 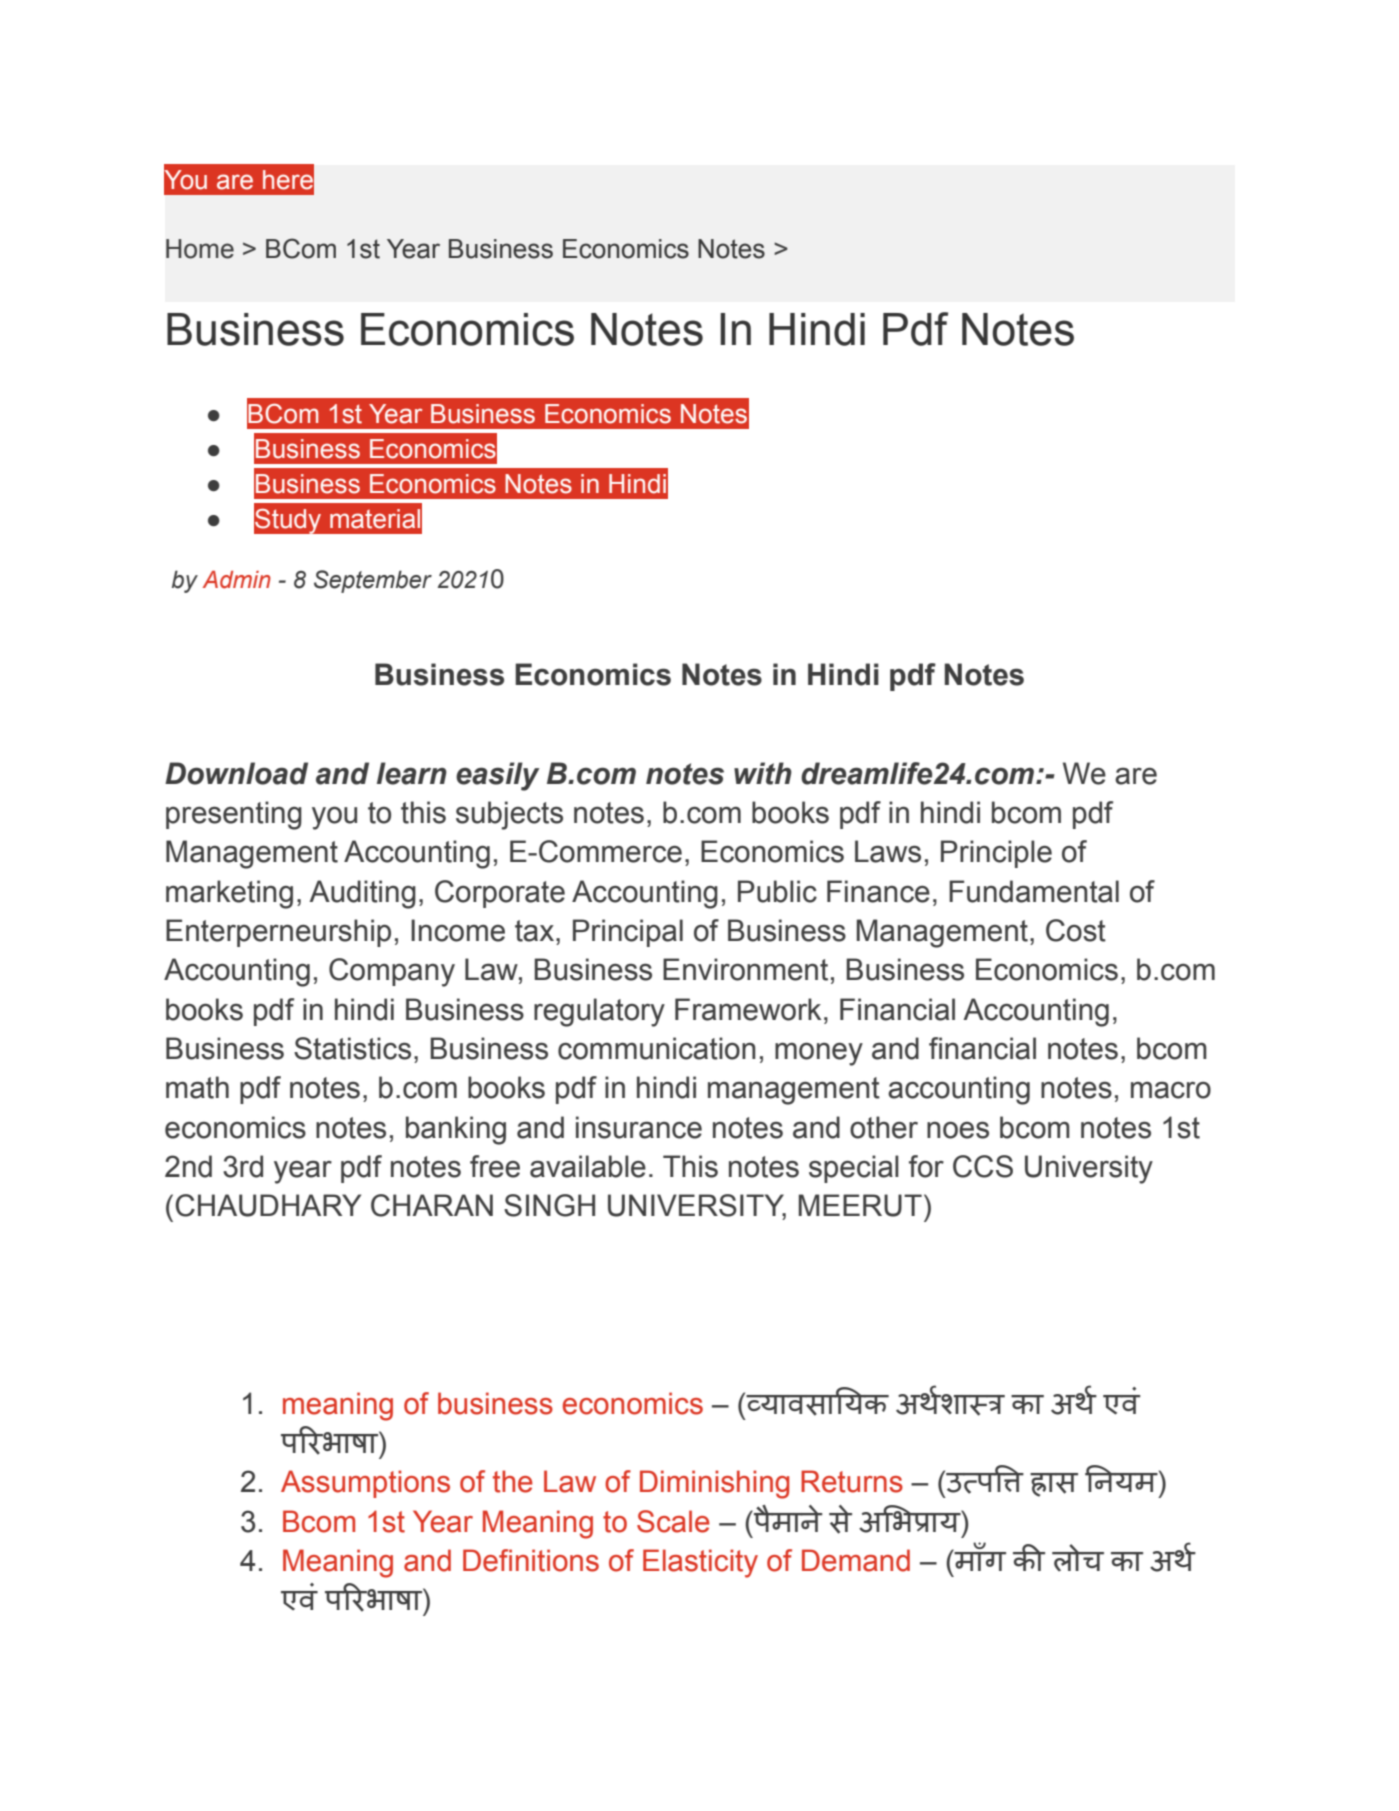 I want to click on Admin, so click(x=237, y=580).
